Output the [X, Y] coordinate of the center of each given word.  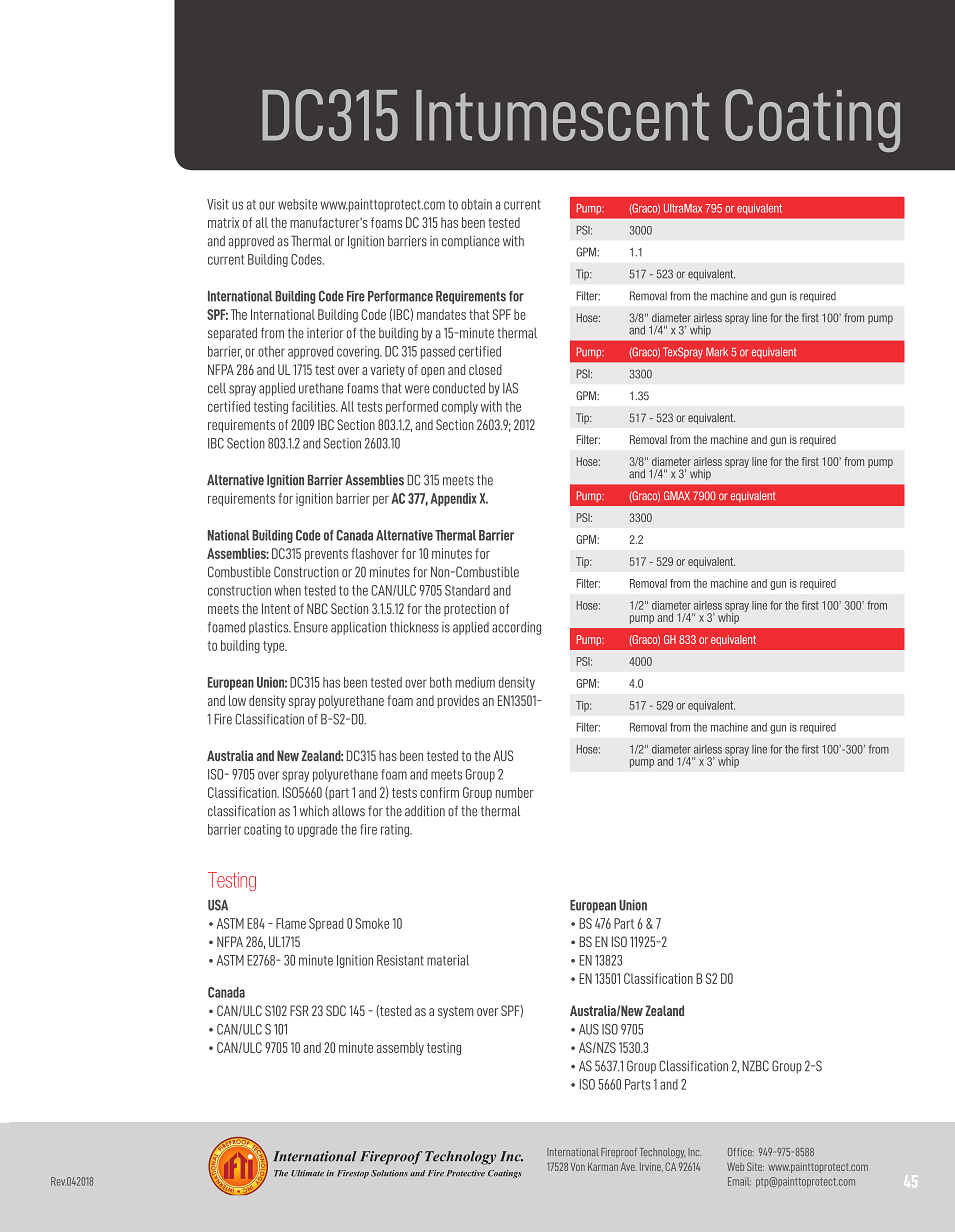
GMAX [677, 495]
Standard [467, 590]
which [314, 811]
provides [458, 701]
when [287, 590]
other [271, 351]
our [267, 205]
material [448, 960]
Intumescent [562, 115]
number [515, 792]
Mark [717, 352]
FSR [299, 1010]
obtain [476, 204]
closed [485, 369]
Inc [694, 1152]
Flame [291, 923]
